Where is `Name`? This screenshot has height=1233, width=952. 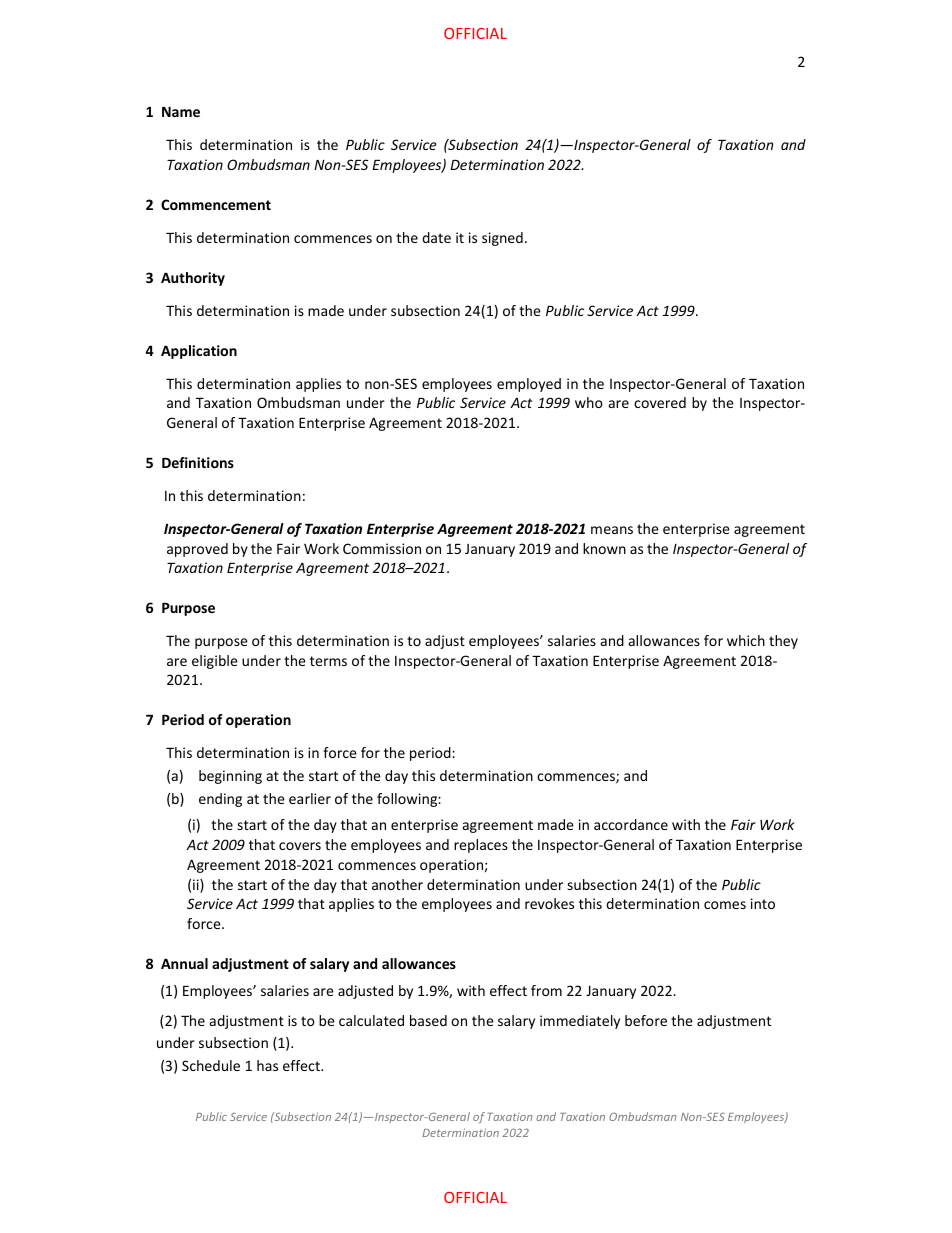 Name is located at coordinates (181, 111).
